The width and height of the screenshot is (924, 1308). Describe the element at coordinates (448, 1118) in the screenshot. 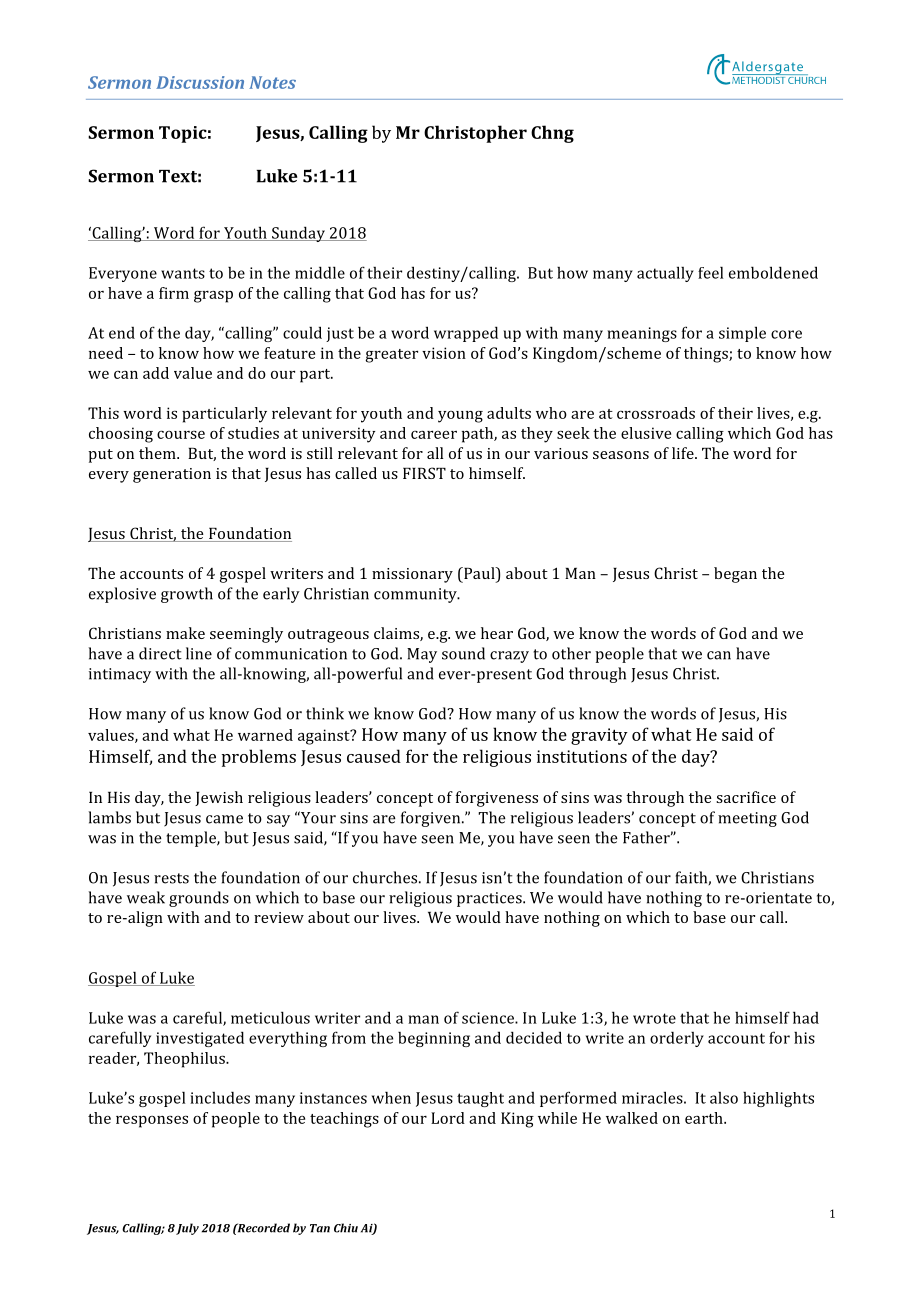

I see `Lord` at that location.
